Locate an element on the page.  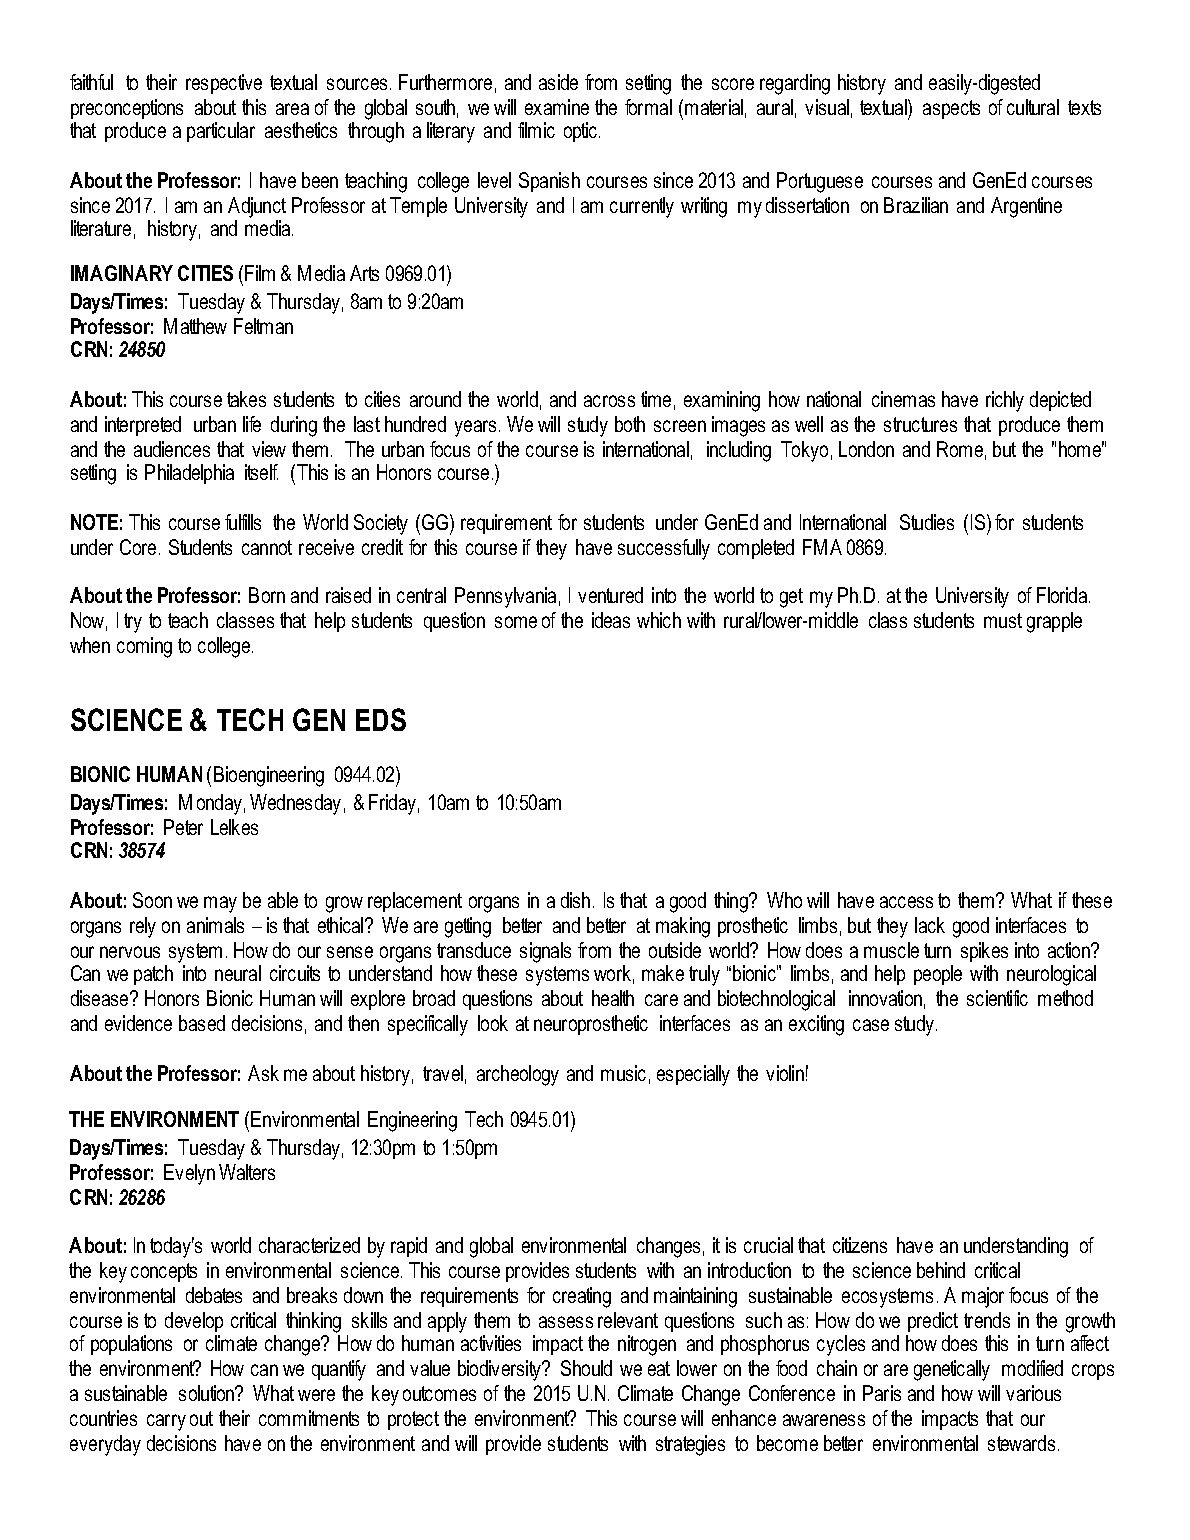
both is located at coordinates (630, 424).
